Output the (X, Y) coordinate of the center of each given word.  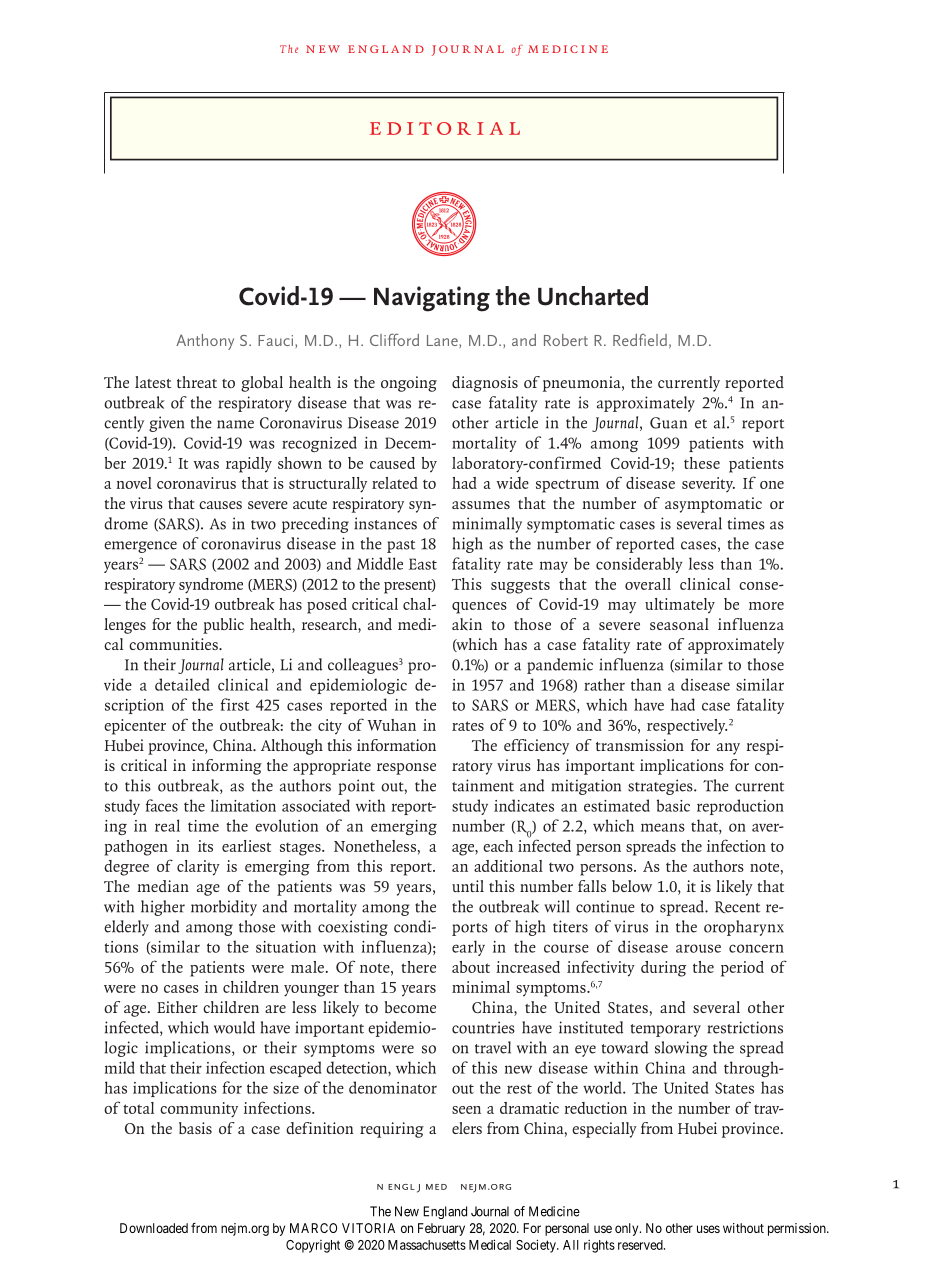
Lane (443, 340)
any (728, 749)
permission (798, 1229)
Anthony (205, 342)
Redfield (640, 339)
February (441, 1229)
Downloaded (154, 1228)
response (406, 769)
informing (227, 767)
